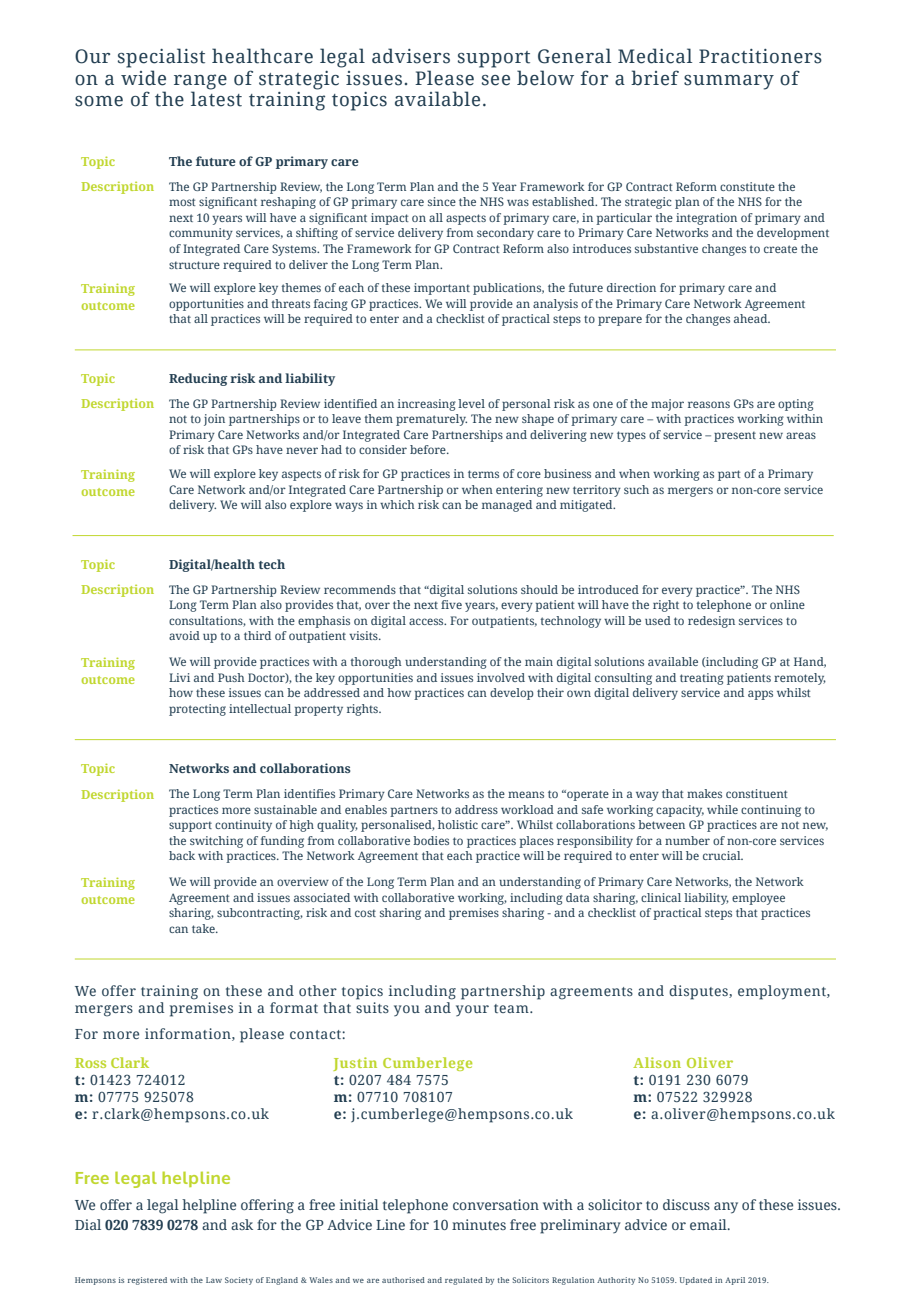  What do you see at coordinates (723, 855) in the screenshot?
I see `crucial` at bounding box center [723, 855].
